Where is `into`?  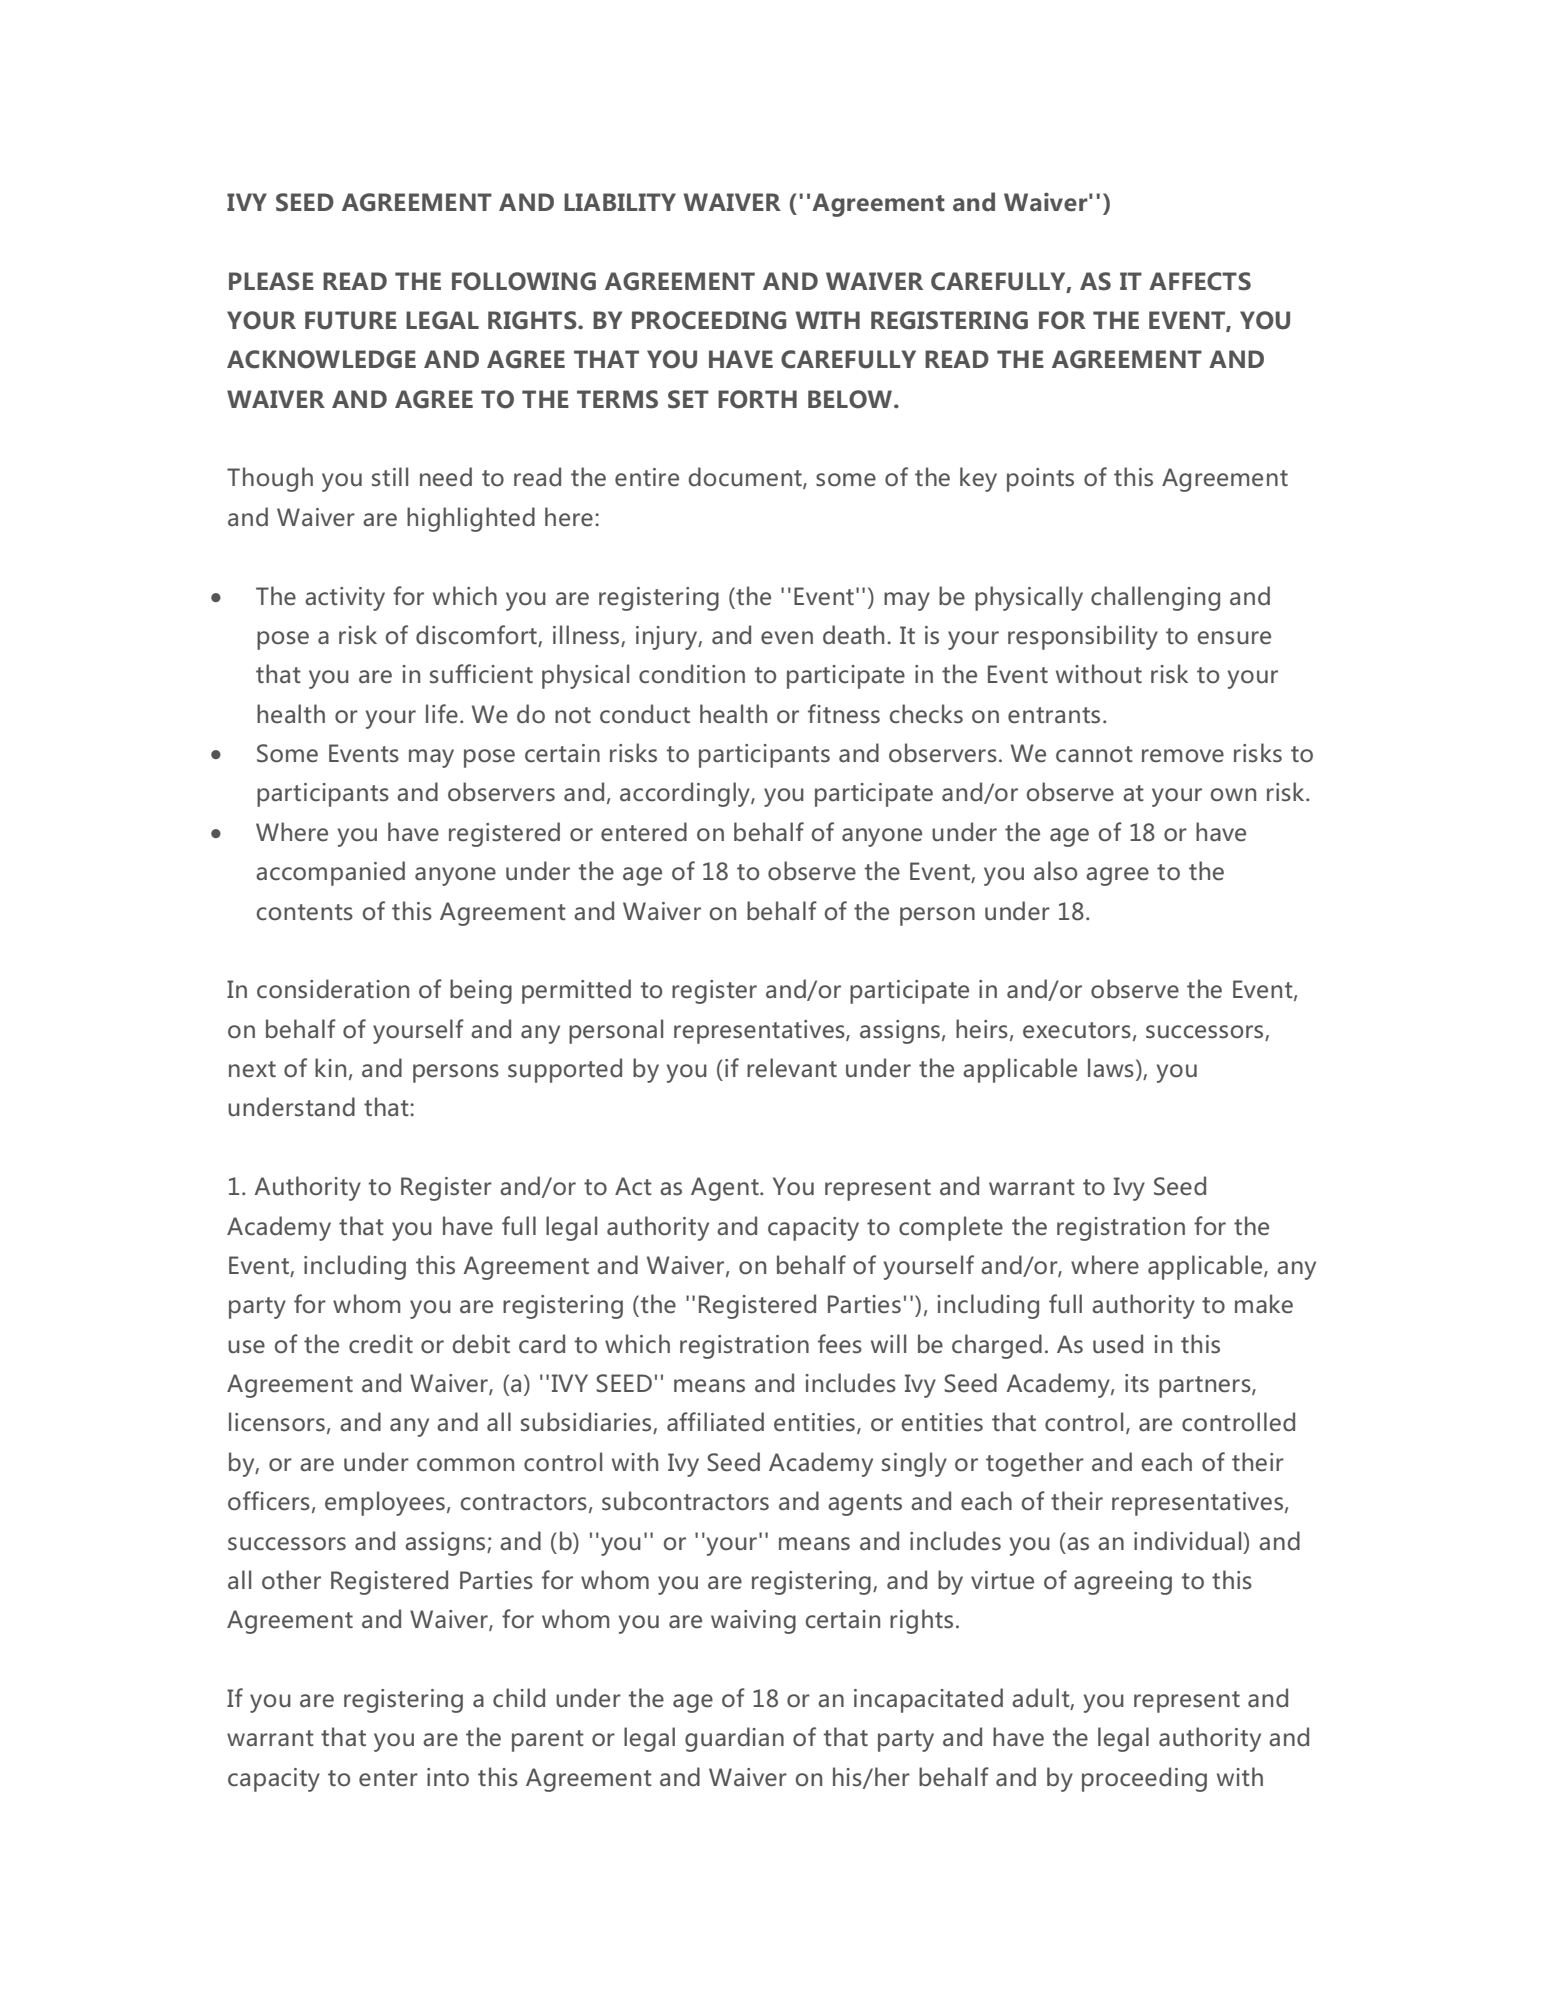
into is located at coordinates (448, 1777).
